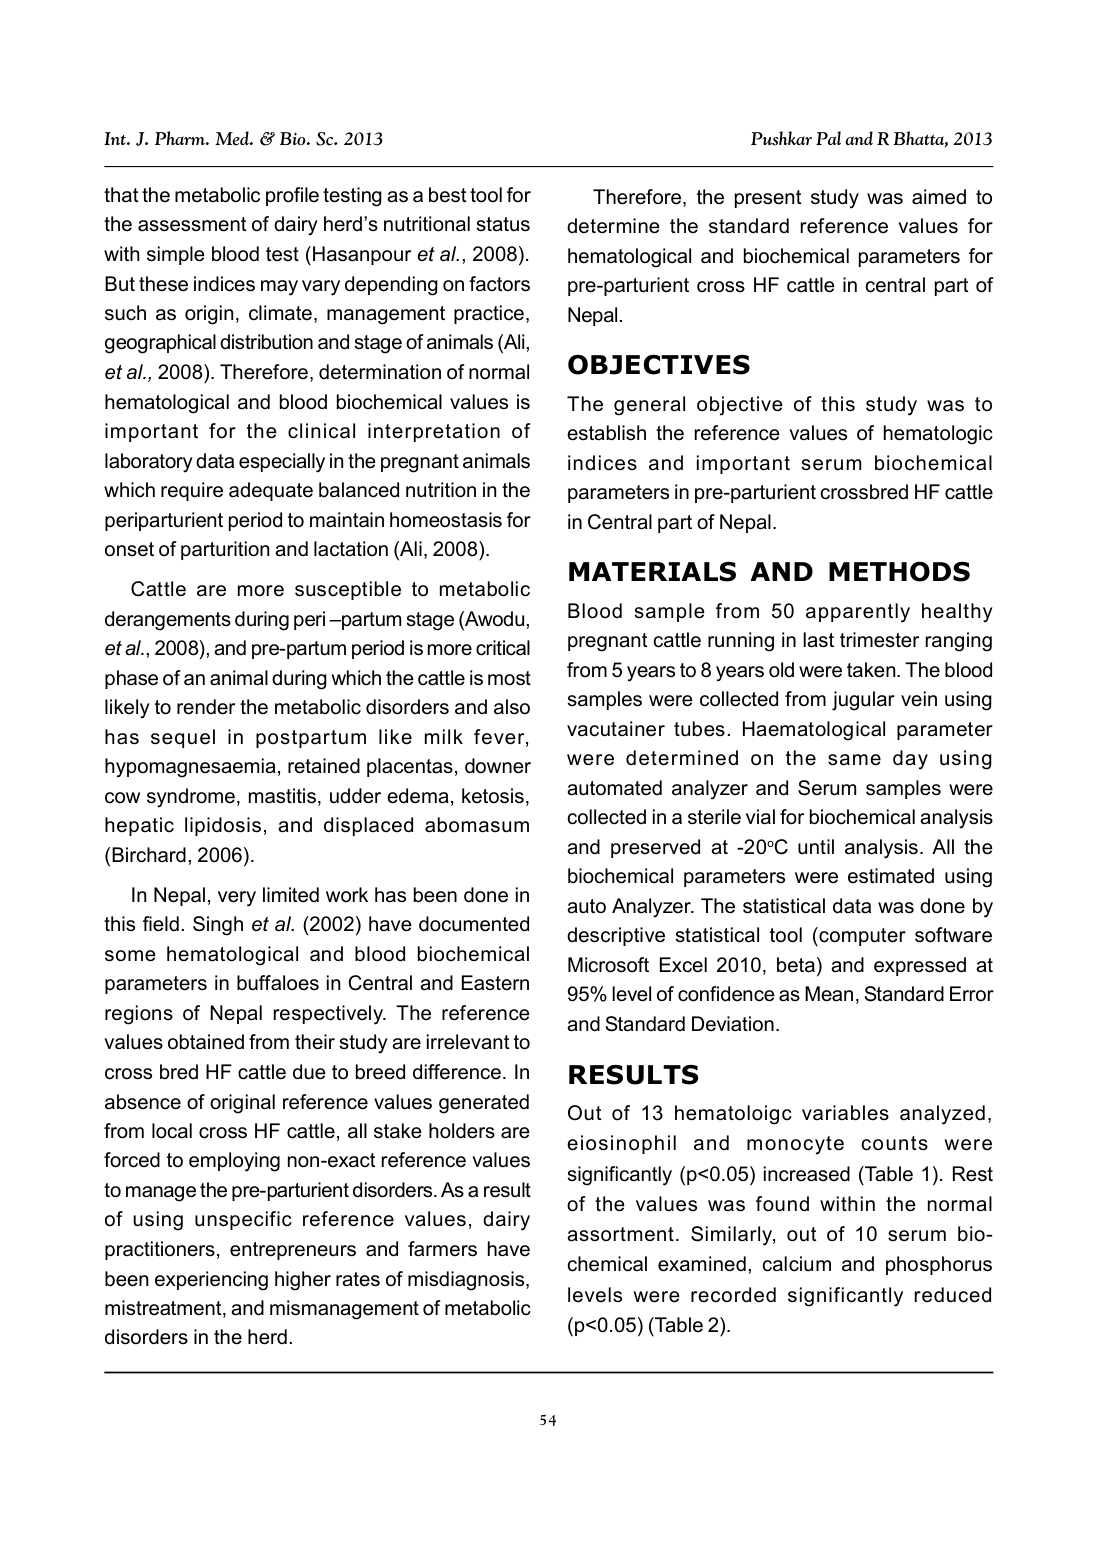 The height and width of the screenshot is (1553, 1098). What do you see at coordinates (206, 707) in the screenshot?
I see `render` at bounding box center [206, 707].
